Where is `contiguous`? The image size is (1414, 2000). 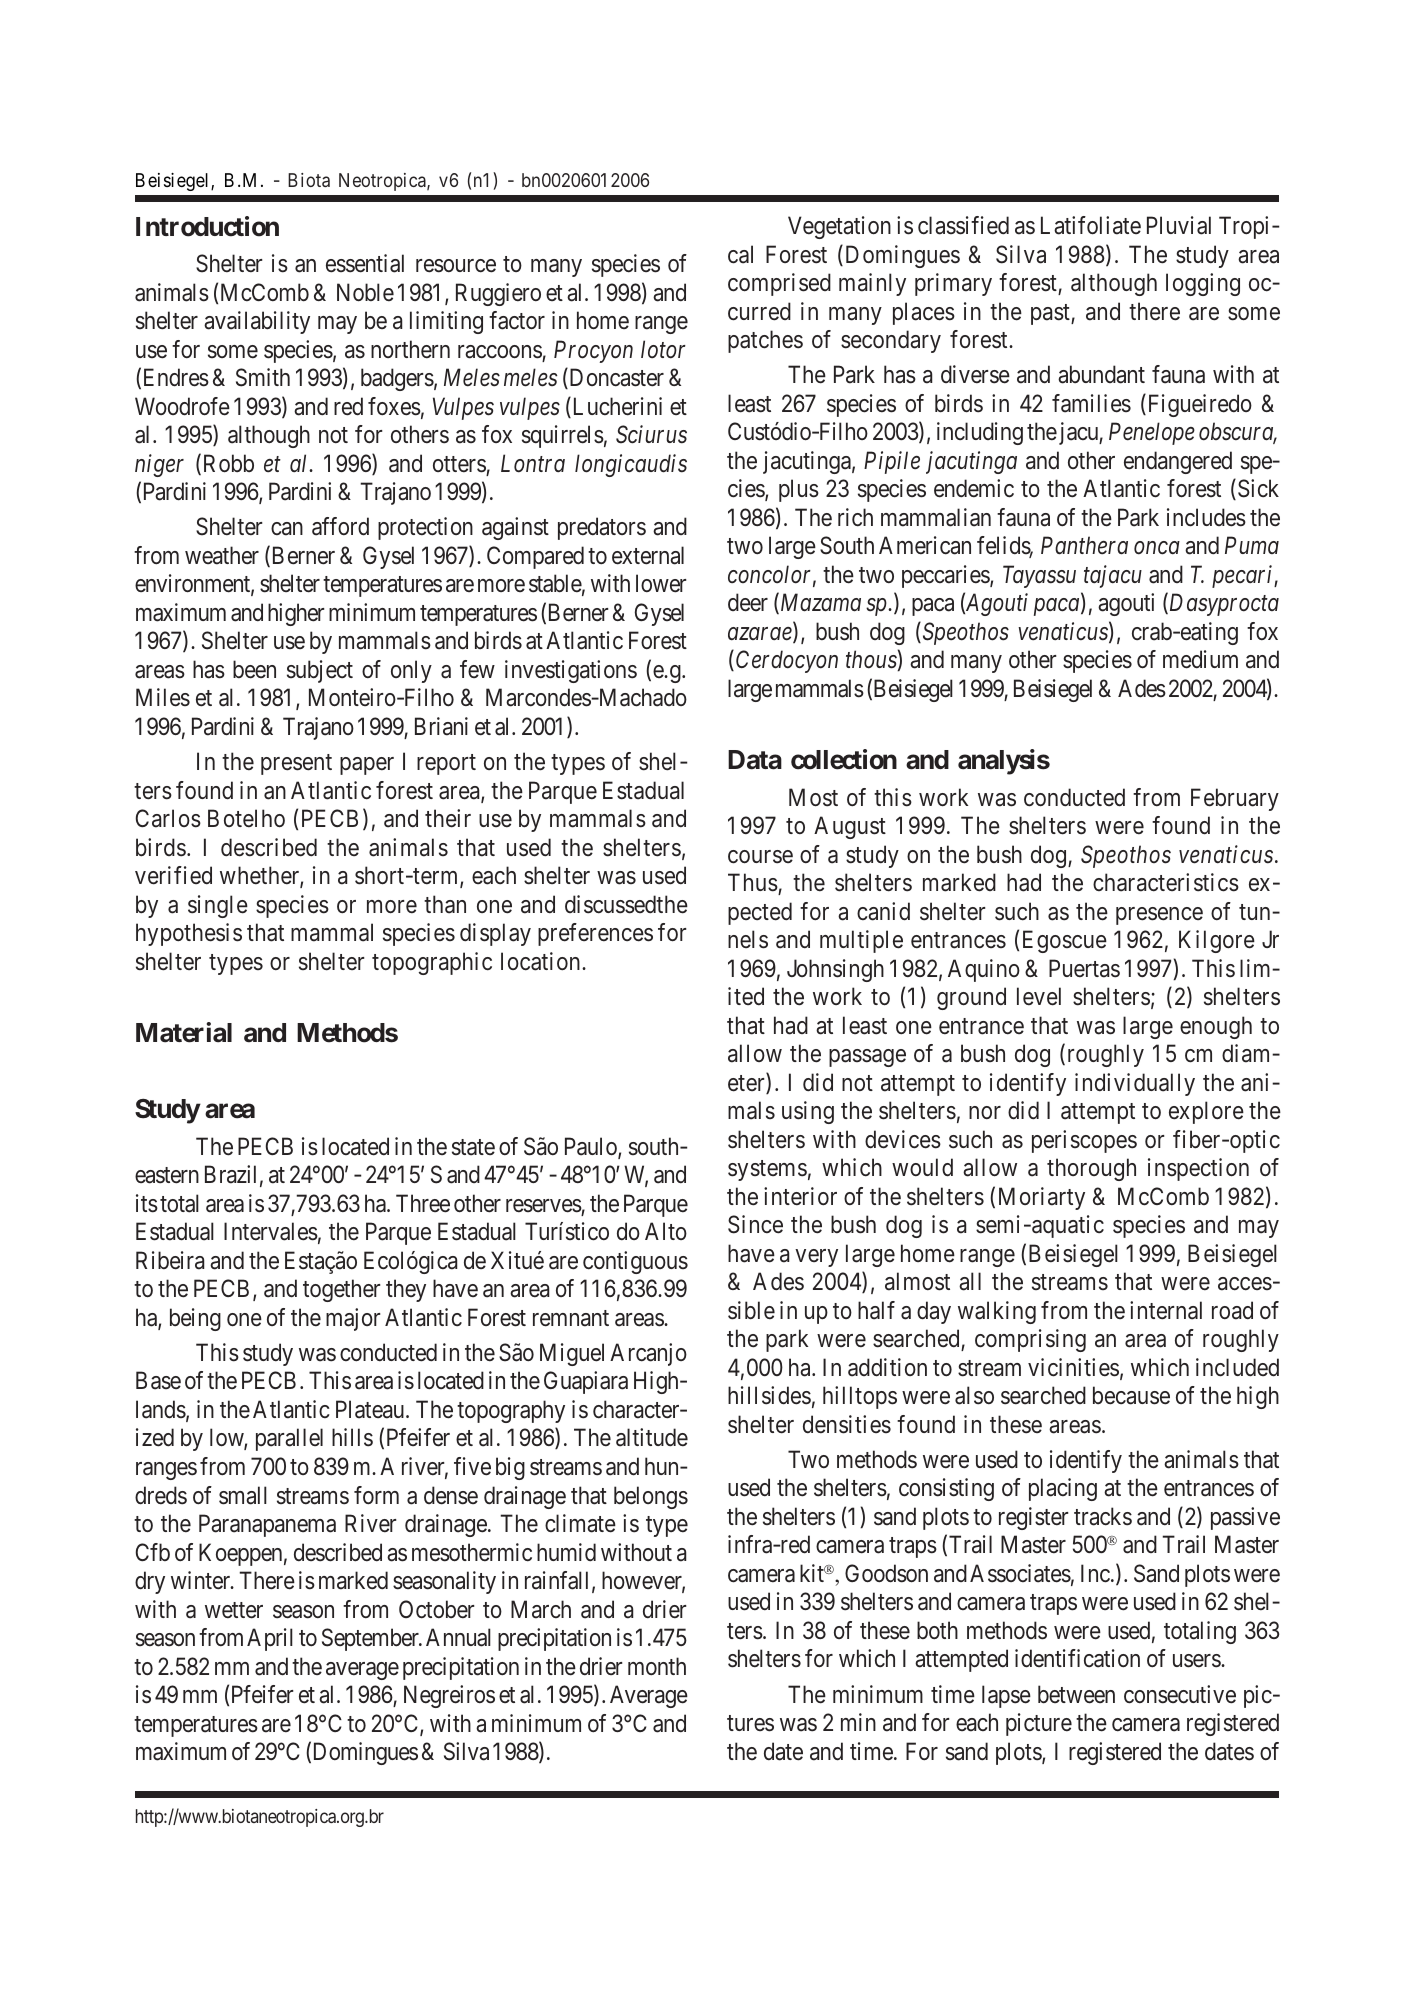
contiguous is located at coordinates (635, 1262).
